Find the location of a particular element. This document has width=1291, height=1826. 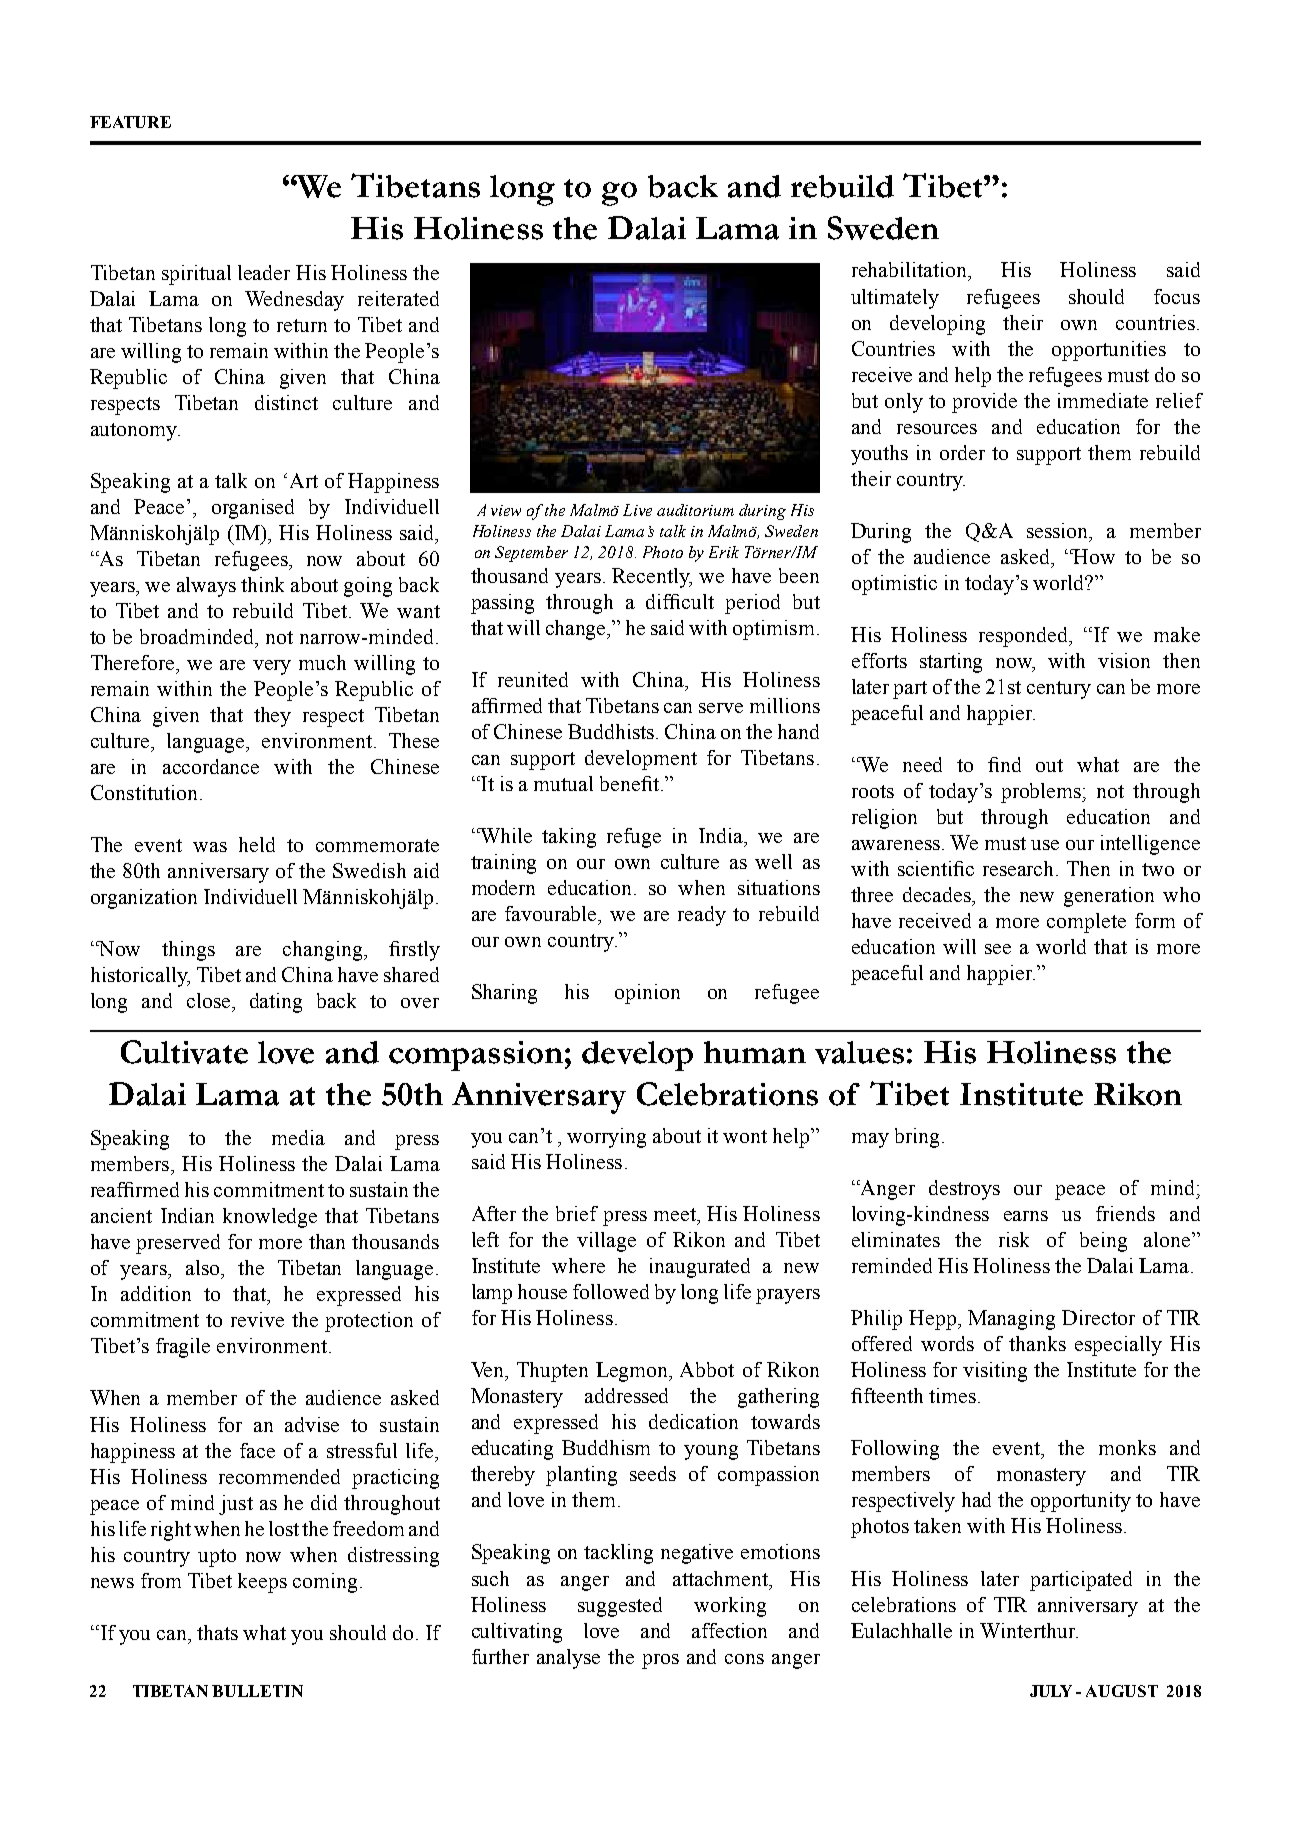

rehabilitation is located at coordinates (910, 269).
